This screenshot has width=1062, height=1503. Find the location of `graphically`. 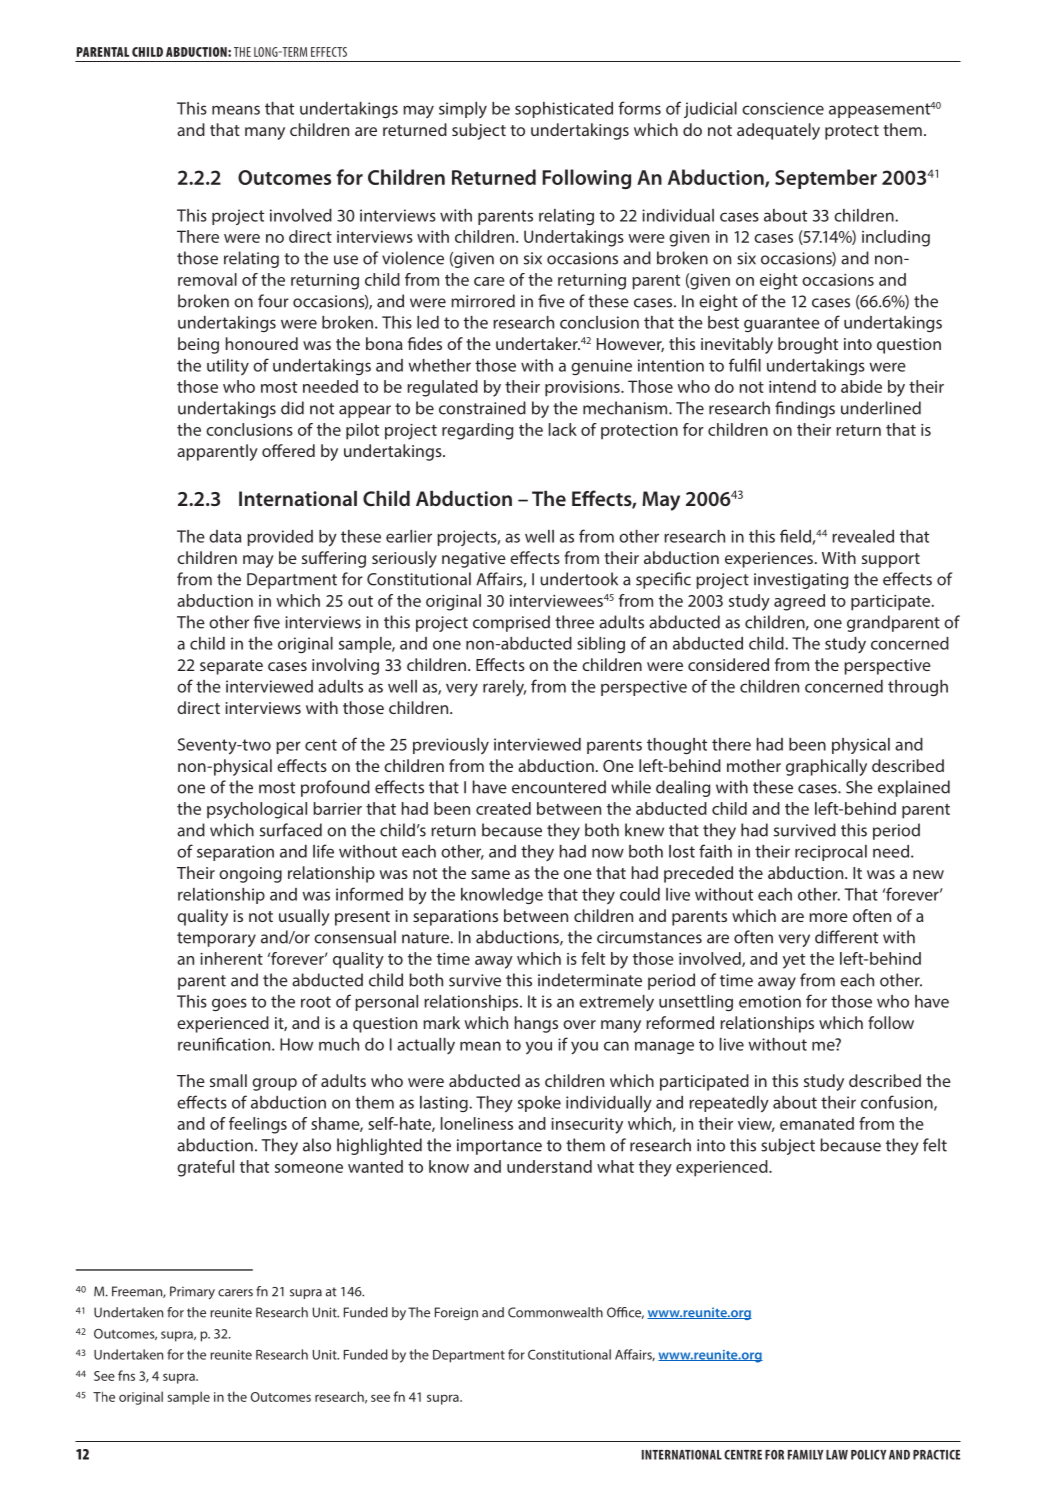

graphically is located at coordinates (826, 767).
